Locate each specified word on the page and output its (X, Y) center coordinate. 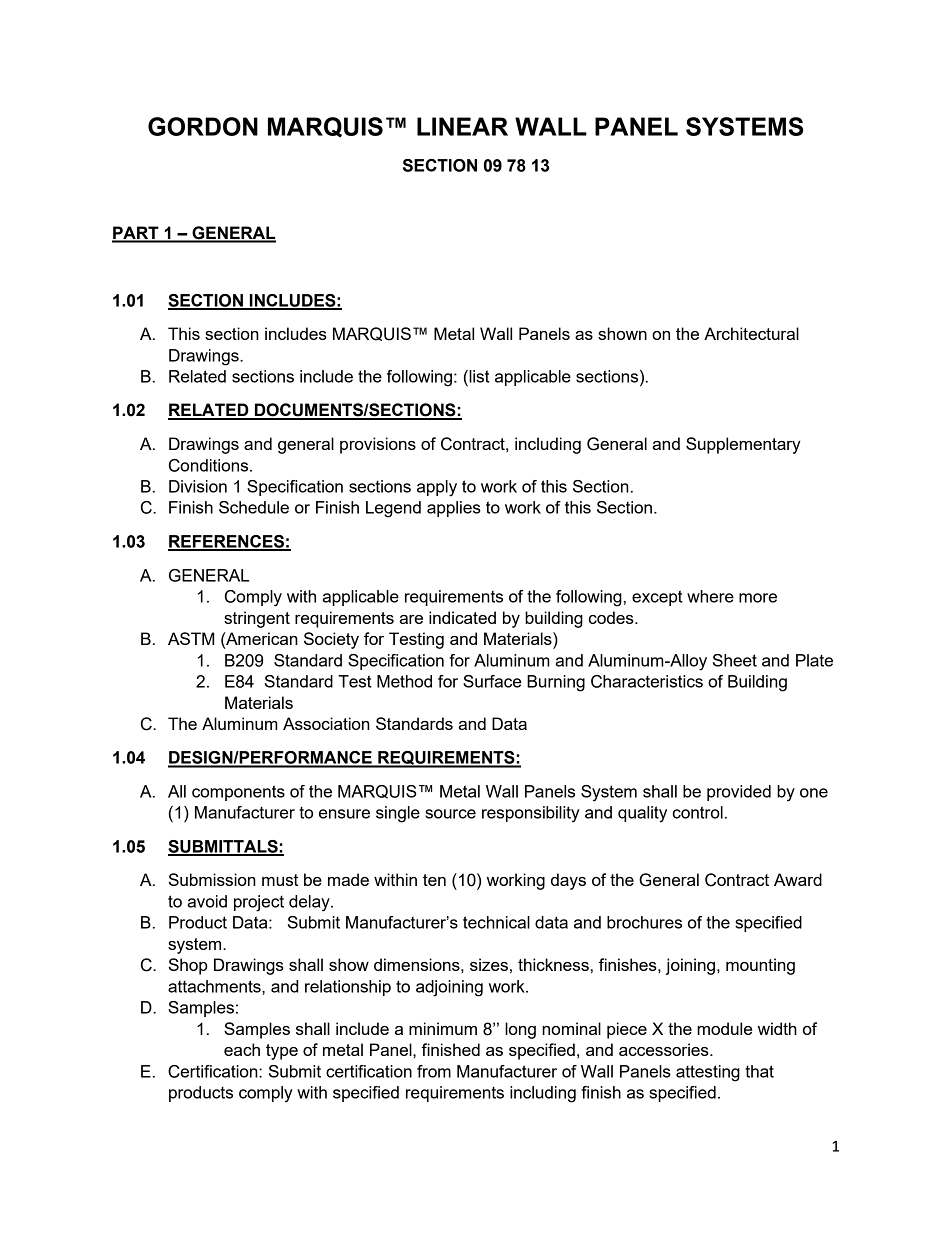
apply (437, 488)
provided (739, 793)
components (238, 793)
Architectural (751, 333)
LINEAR (462, 126)
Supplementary (743, 445)
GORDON (203, 126)
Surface (492, 681)
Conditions (210, 465)
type (282, 1052)
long (520, 1030)
